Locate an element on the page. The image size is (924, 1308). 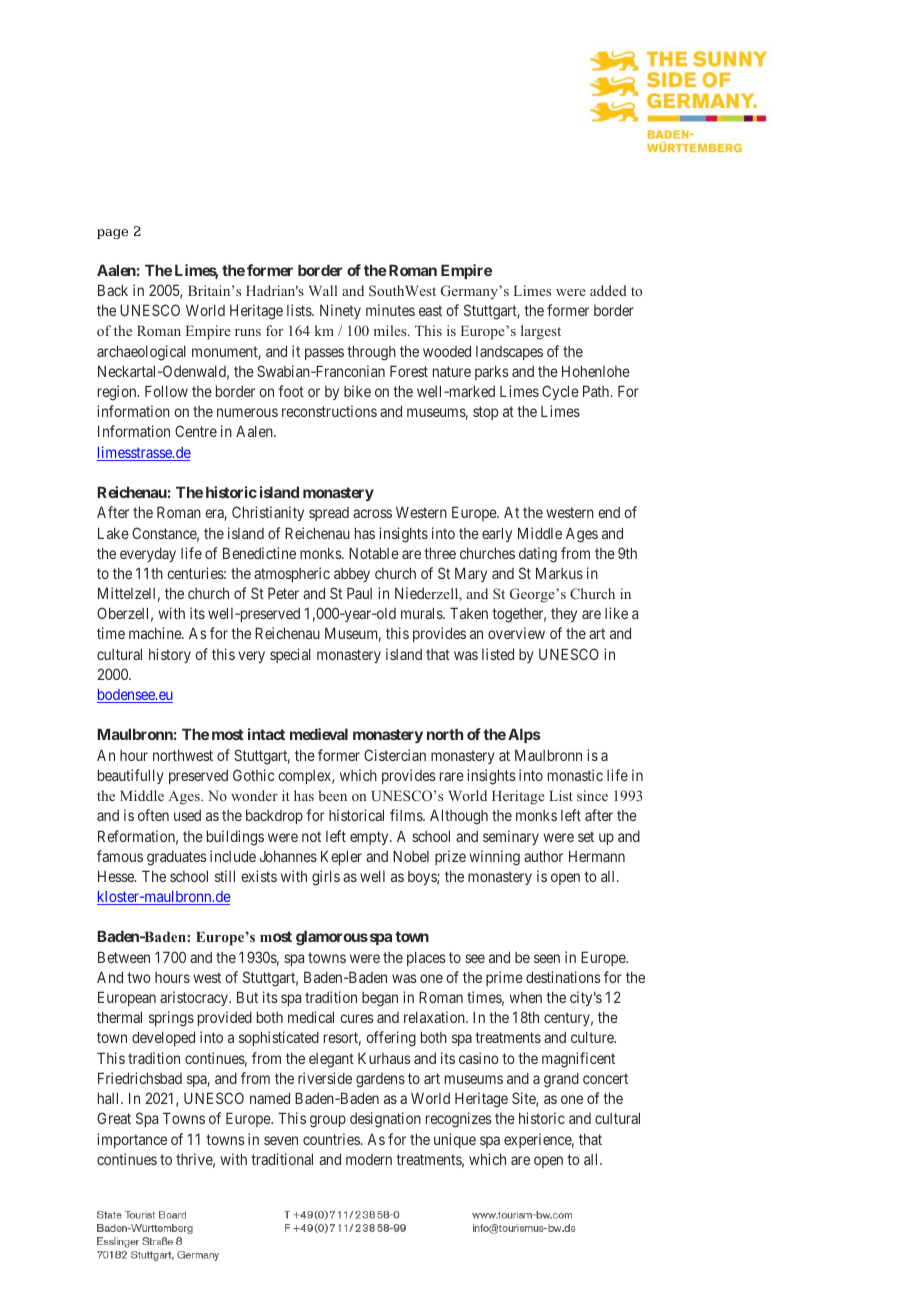
end is located at coordinates (609, 512).
